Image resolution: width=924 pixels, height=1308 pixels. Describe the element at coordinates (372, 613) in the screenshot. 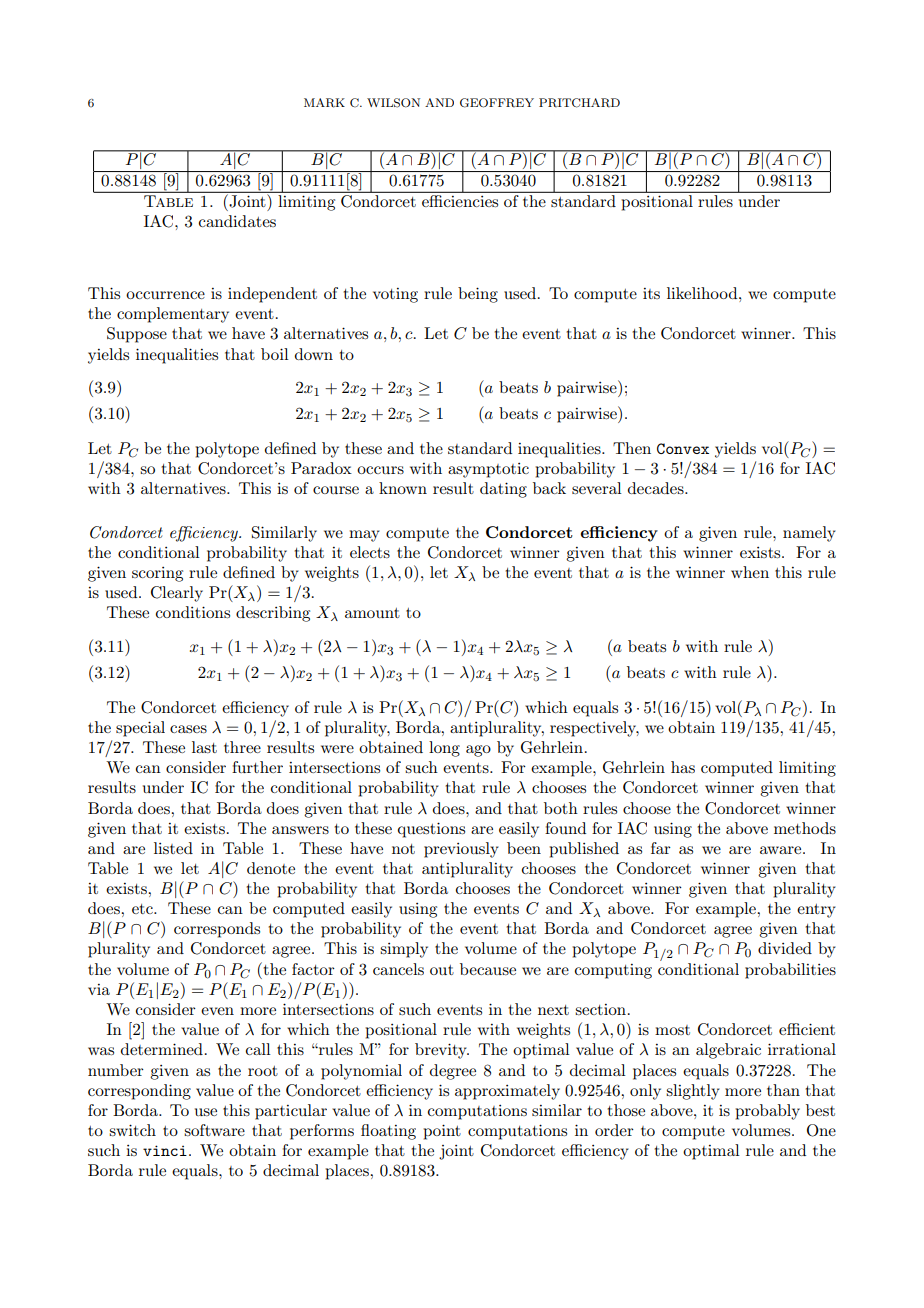

I see `amount` at that location.
